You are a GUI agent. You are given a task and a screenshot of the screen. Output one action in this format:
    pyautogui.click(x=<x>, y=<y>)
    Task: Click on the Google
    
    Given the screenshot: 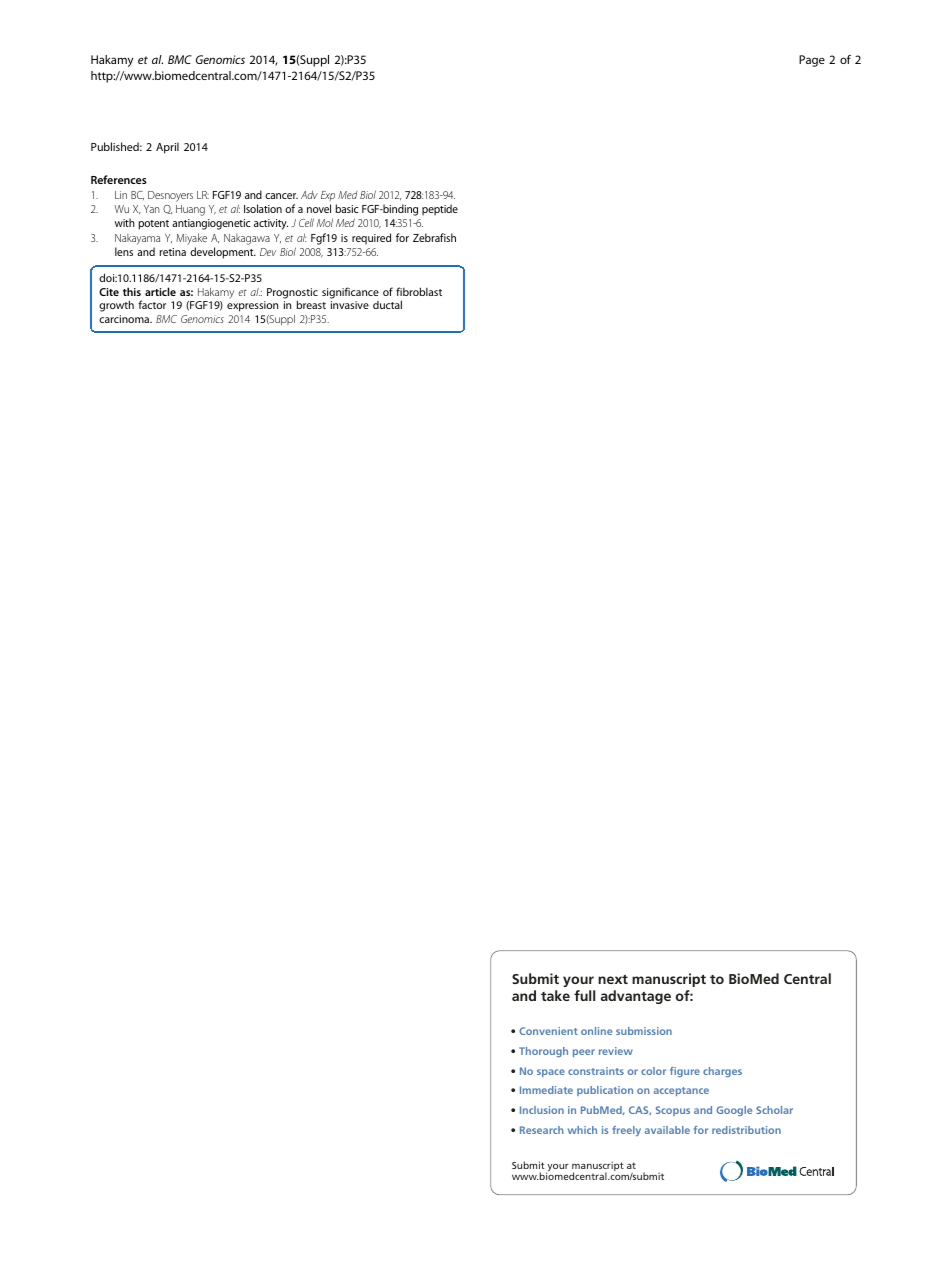 What is the action you would take?
    pyautogui.click(x=734, y=1111)
